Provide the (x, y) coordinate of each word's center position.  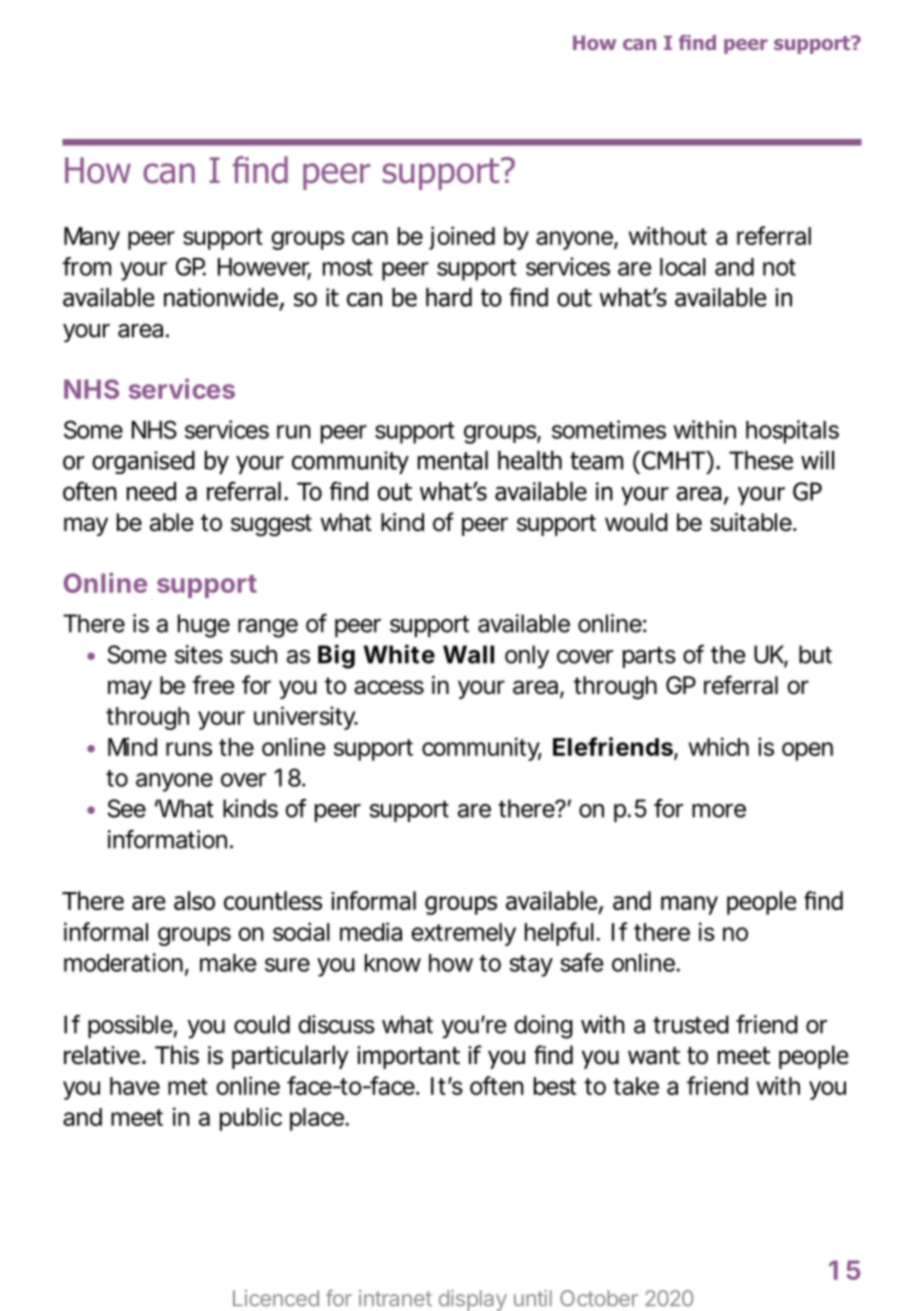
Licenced (276, 1298)
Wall (468, 654)
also (194, 900)
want (654, 1056)
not (779, 267)
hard (449, 297)
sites (199, 654)
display (473, 1300)
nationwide (221, 297)
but (815, 654)
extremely (463, 934)
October (599, 1298)
